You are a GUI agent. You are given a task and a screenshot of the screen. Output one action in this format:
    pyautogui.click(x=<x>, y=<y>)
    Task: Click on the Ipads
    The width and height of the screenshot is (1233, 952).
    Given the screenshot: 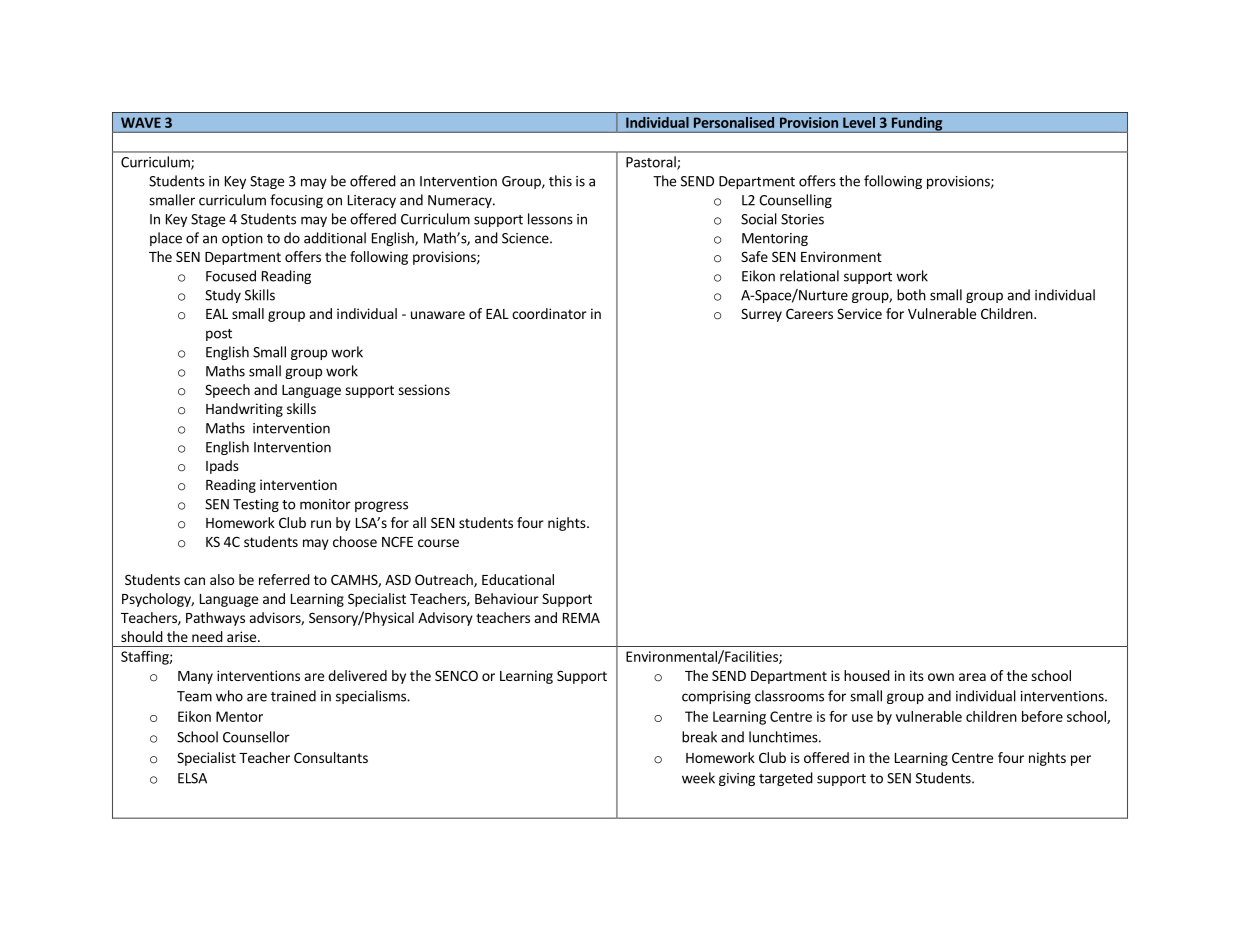 What is the action you would take?
    pyautogui.click(x=222, y=467)
